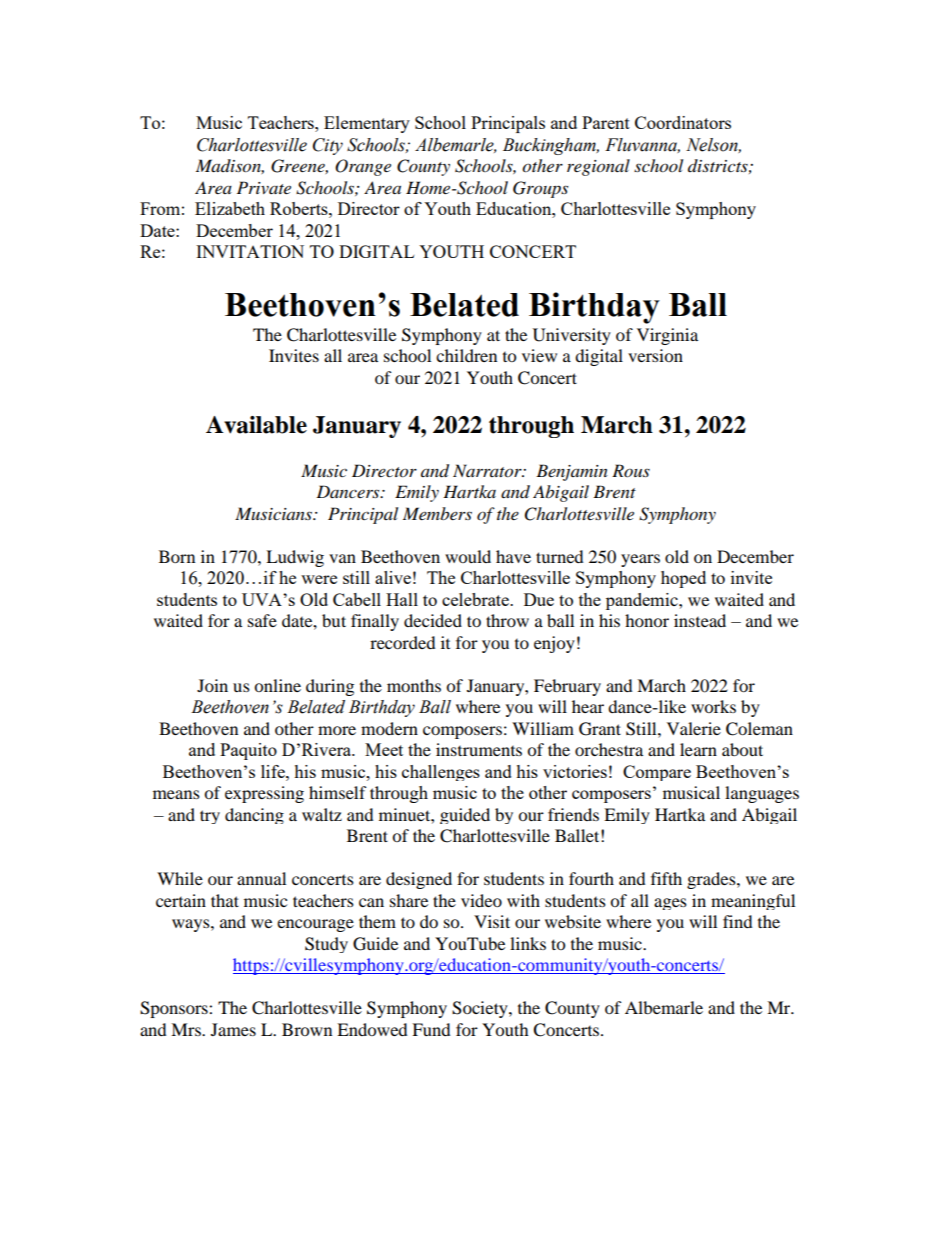 This screenshot has height=1233, width=952. I want to click on Society, so click(481, 1009).
